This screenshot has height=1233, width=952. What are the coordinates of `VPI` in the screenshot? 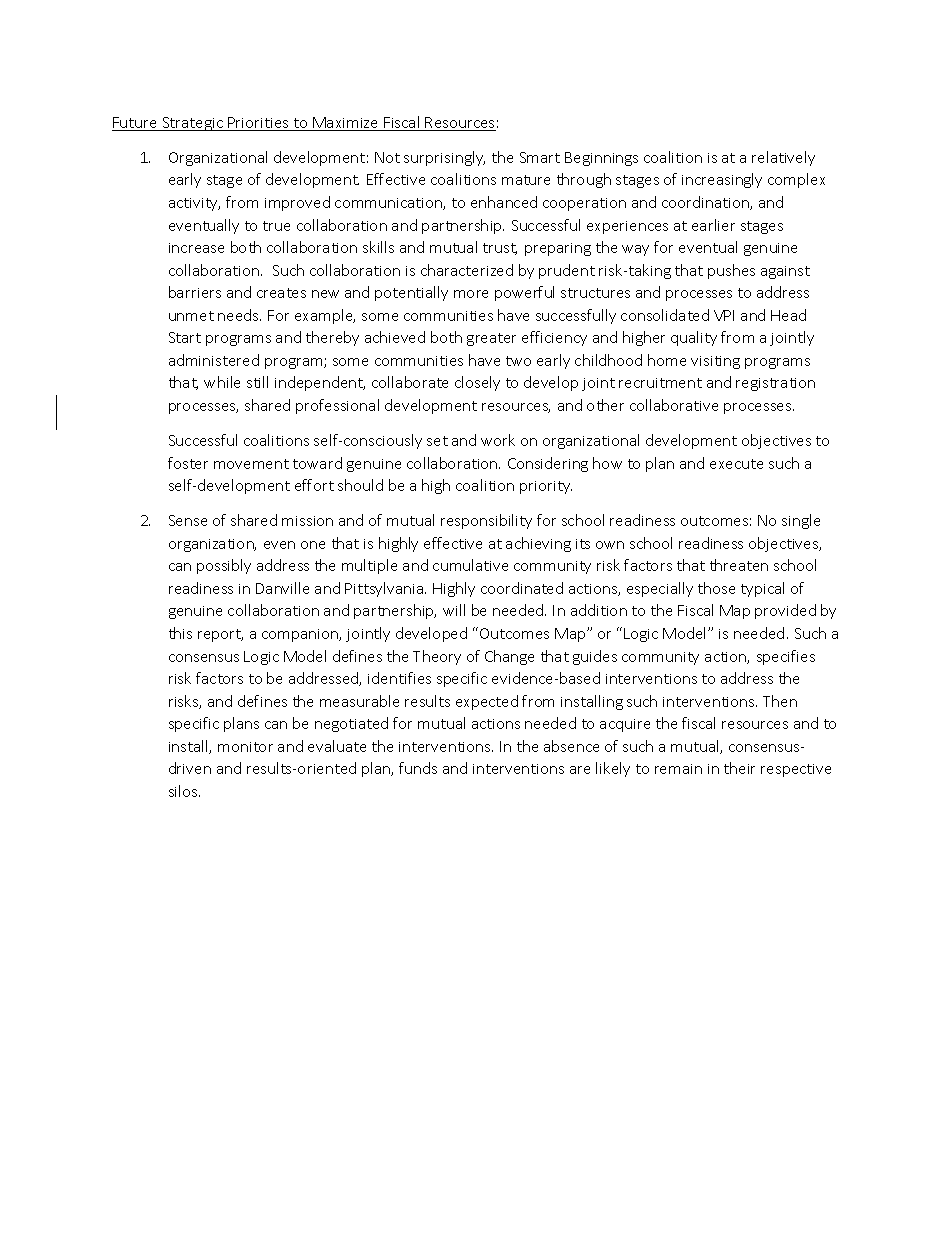 It's located at (724, 315).
